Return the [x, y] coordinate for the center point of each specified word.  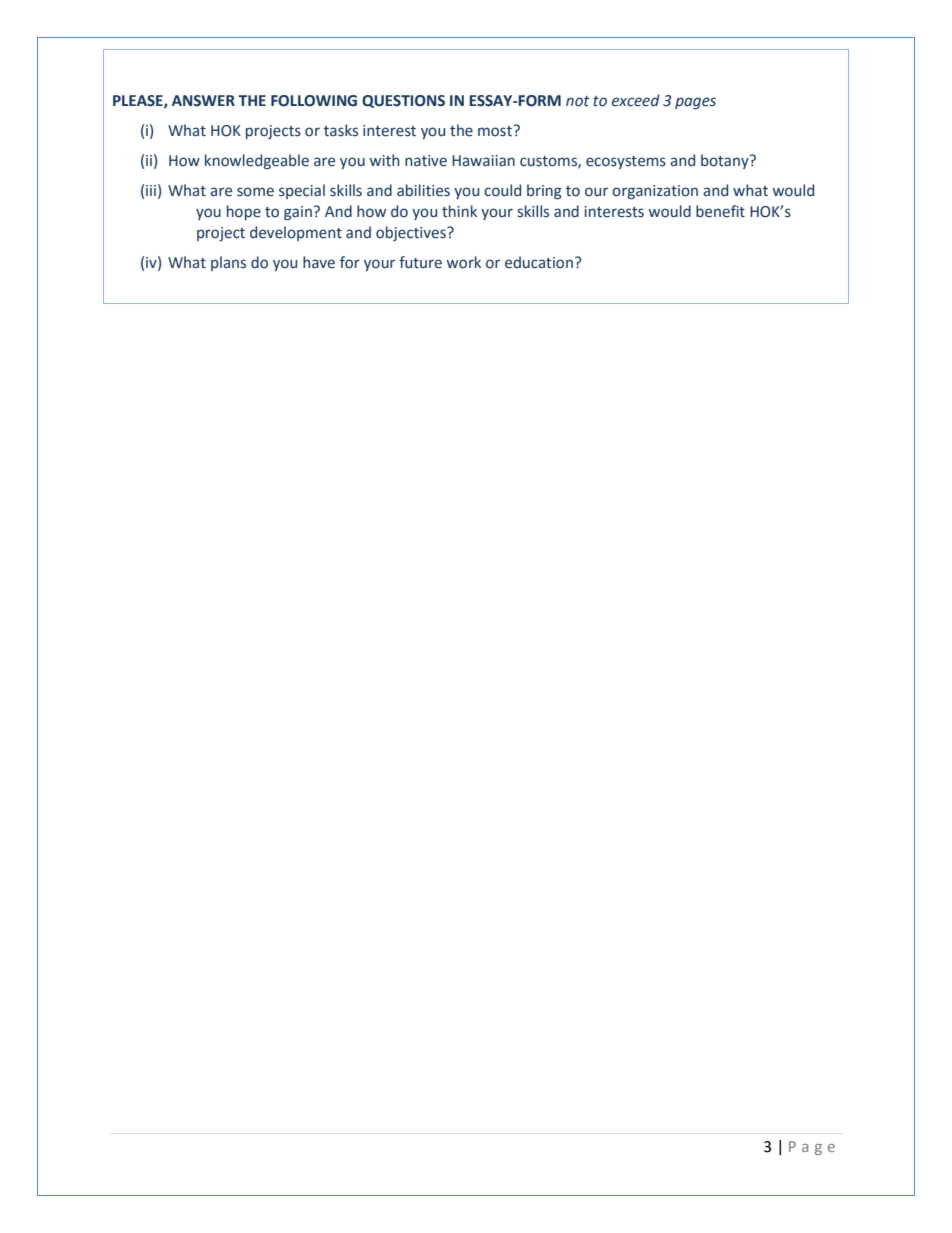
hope [244, 212]
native [426, 161]
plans [228, 263]
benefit [720, 211]
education [539, 262]
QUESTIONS [403, 101]
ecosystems [626, 162]
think [459, 211]
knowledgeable [257, 161]
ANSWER [203, 101]
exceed [636, 100]
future [420, 262]
